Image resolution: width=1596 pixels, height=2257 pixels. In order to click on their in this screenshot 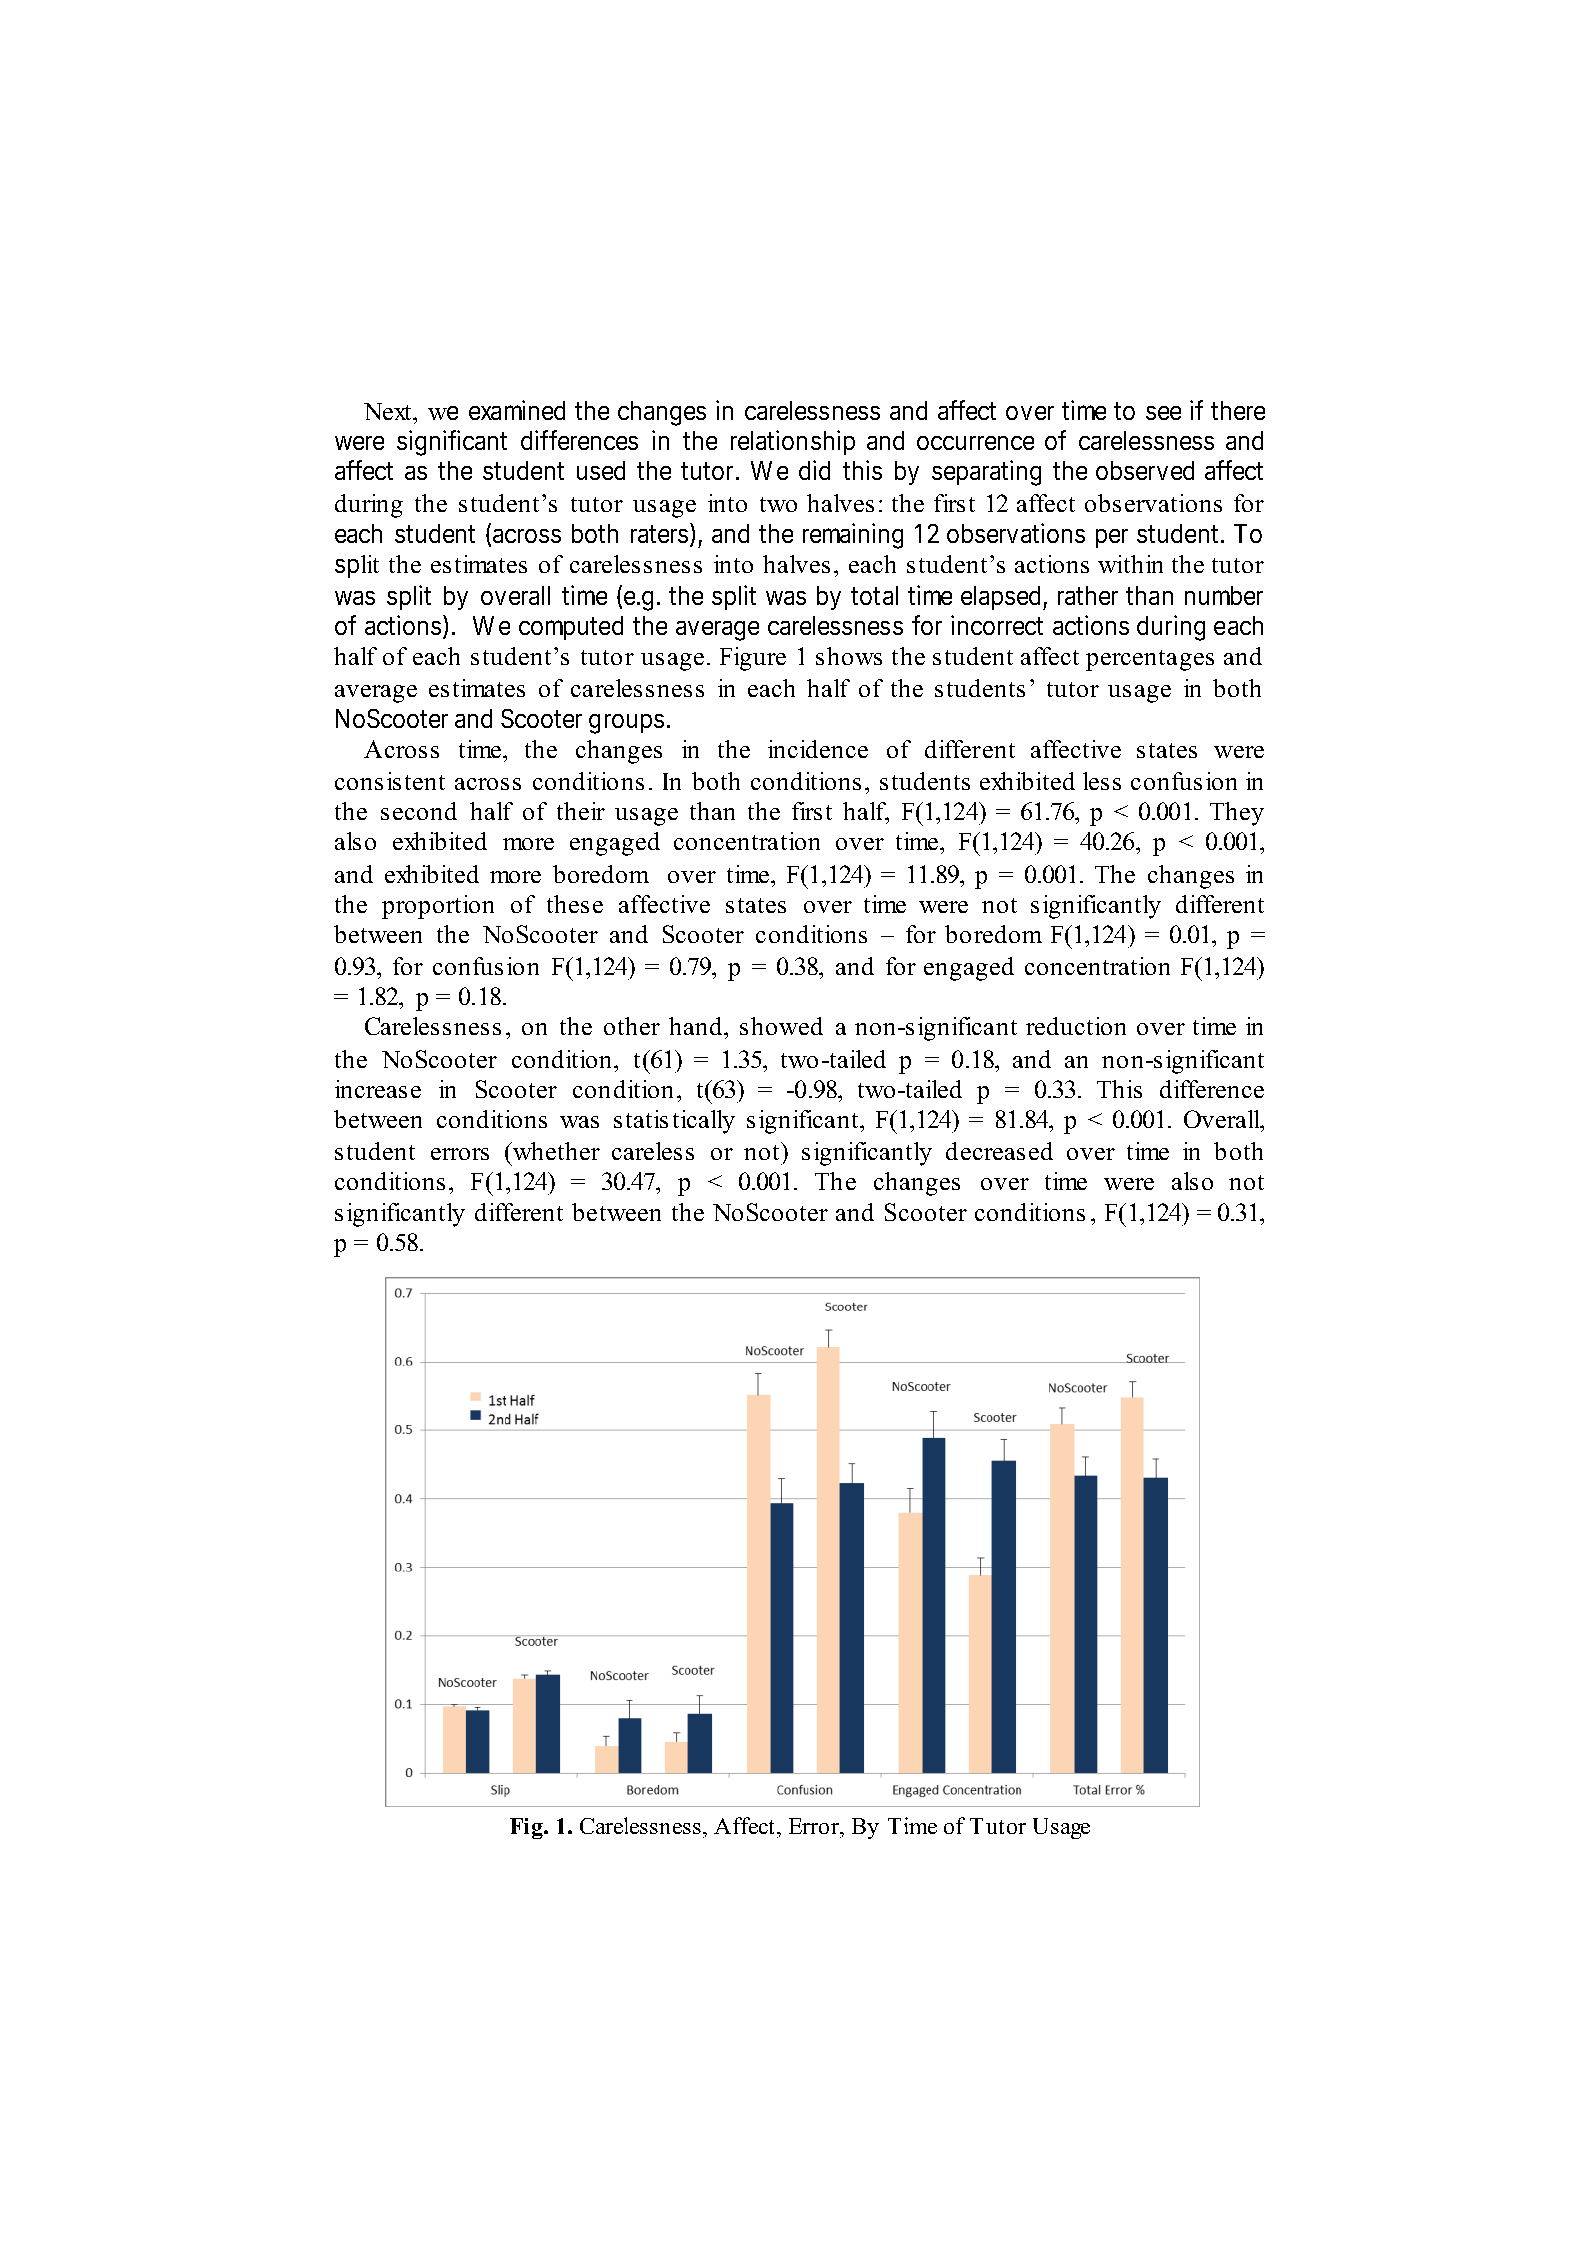, I will do `click(581, 811)`.
